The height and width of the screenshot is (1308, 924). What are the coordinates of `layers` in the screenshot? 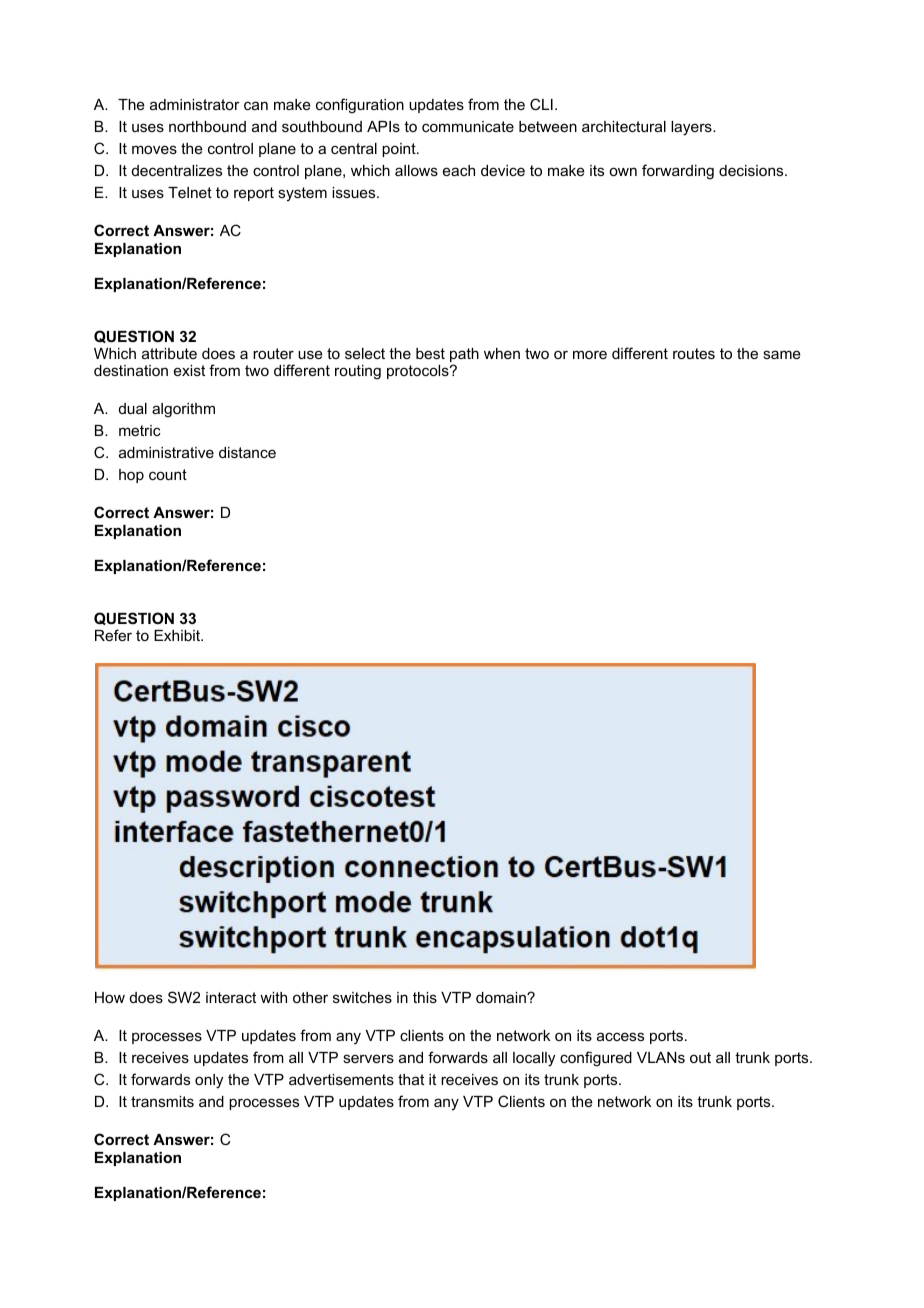 It's located at (692, 128).
